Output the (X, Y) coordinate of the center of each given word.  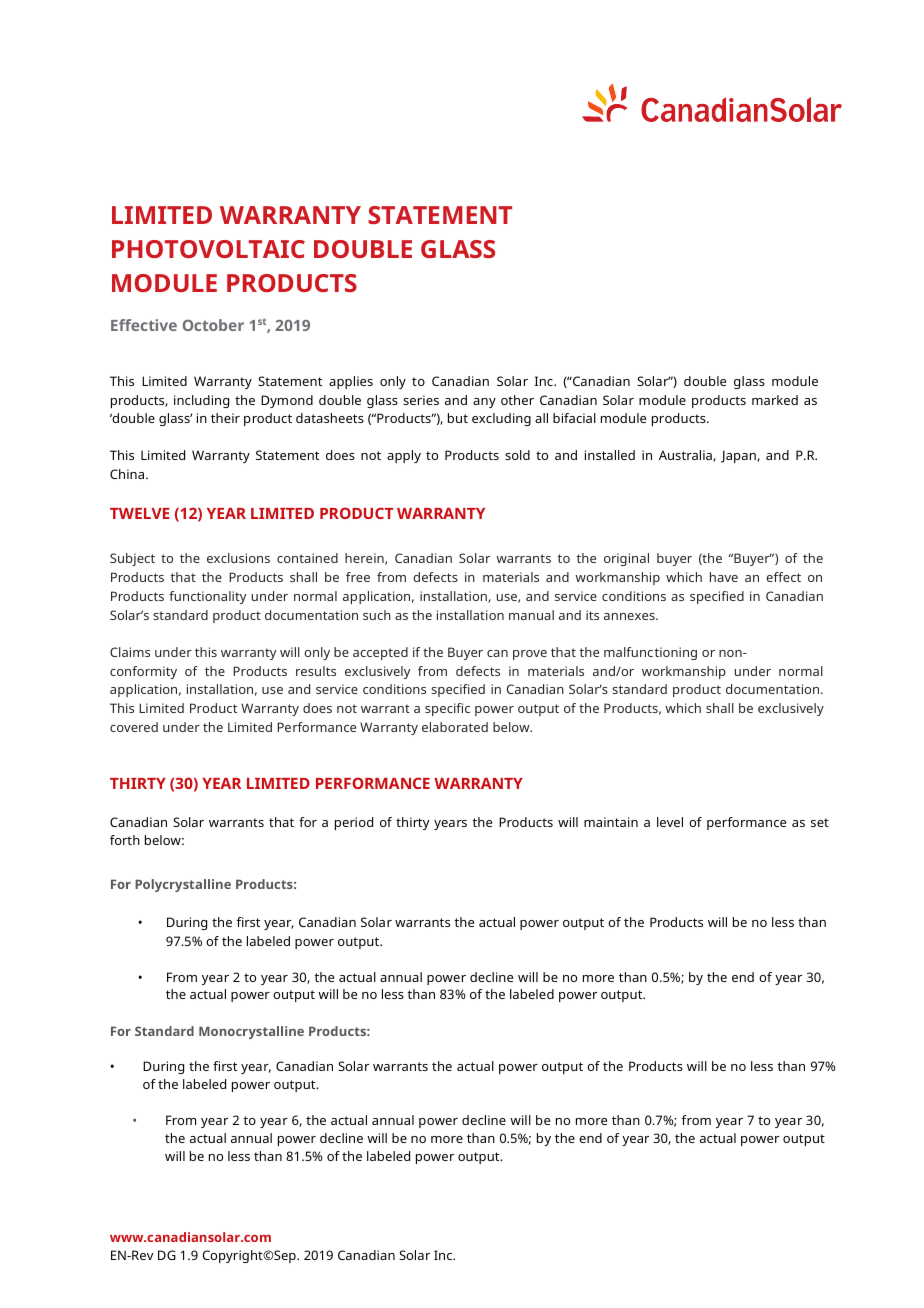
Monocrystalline (251, 1032)
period (354, 823)
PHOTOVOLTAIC (208, 249)
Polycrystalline (183, 885)
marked (775, 400)
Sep (286, 1256)
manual (531, 615)
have (724, 577)
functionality (207, 597)
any (484, 403)
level (670, 822)
